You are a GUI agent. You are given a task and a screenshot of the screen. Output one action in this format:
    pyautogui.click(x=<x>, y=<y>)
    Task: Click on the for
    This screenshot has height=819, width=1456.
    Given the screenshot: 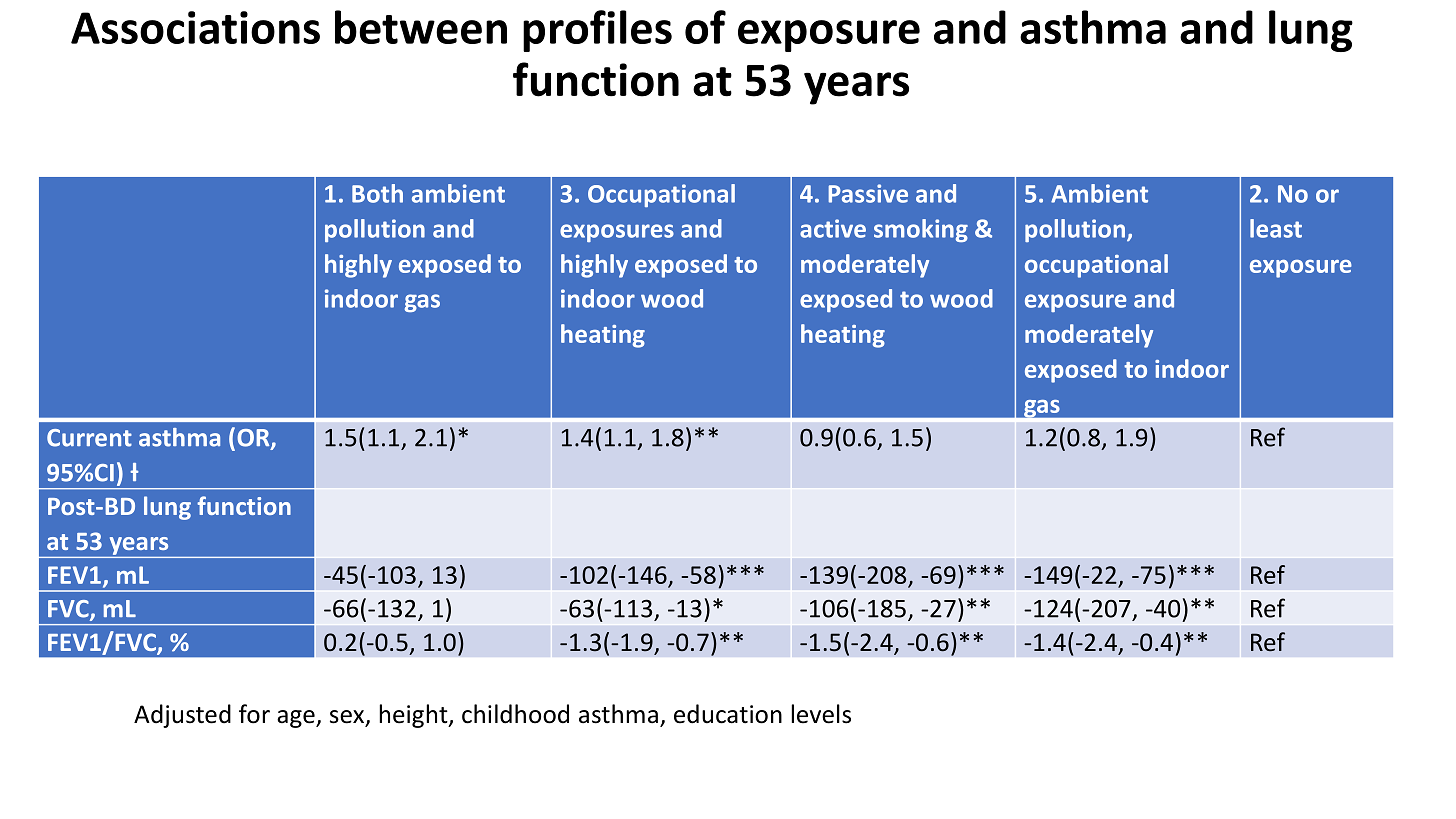 What is the action you would take?
    pyautogui.click(x=254, y=714)
